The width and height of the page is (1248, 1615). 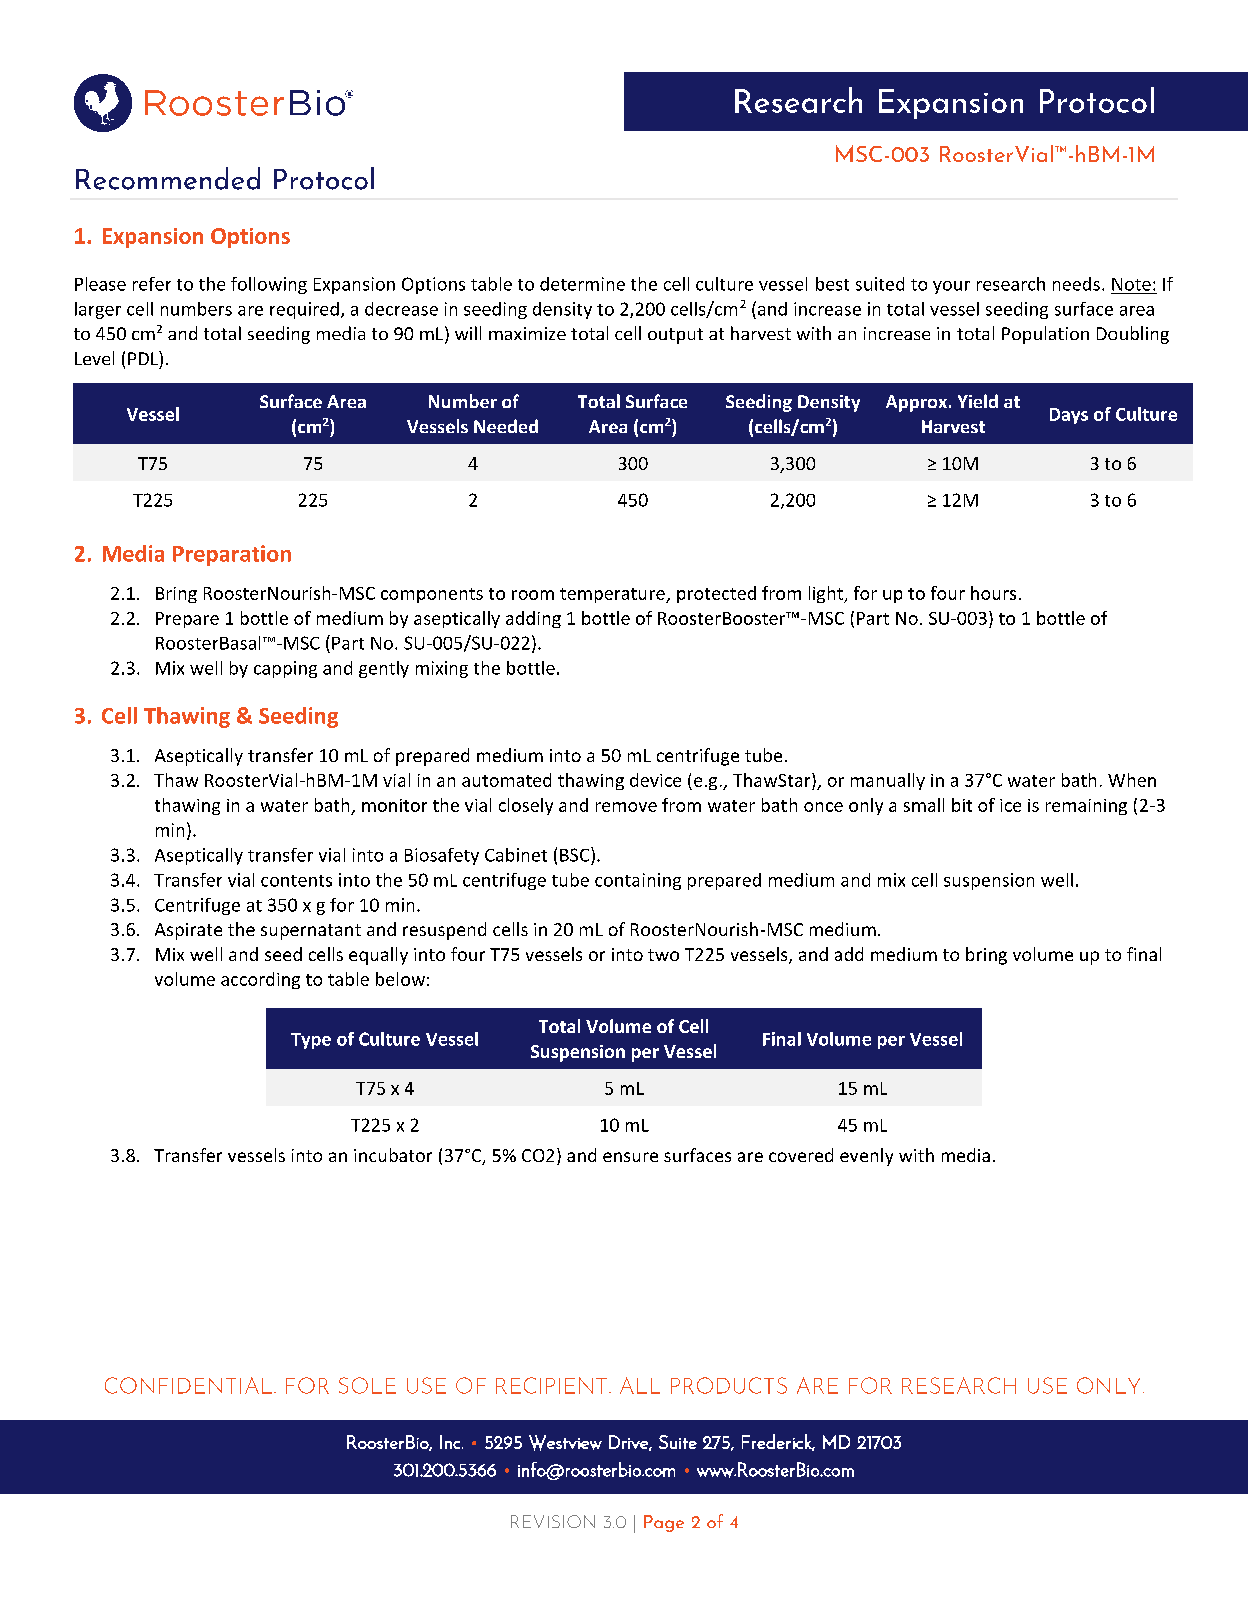 I want to click on contents, so click(x=296, y=881).
